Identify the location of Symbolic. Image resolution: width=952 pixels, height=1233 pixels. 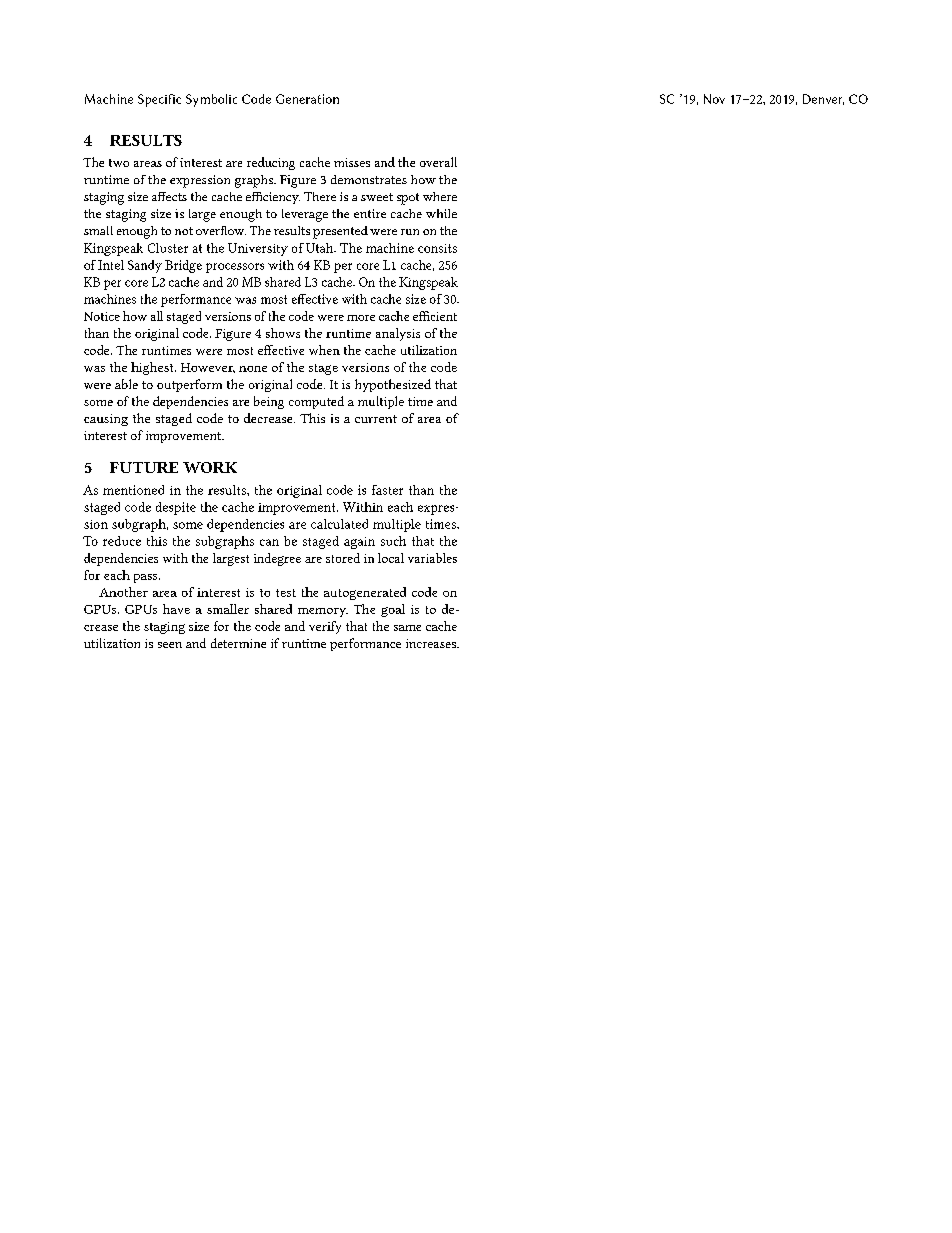
(211, 100).
